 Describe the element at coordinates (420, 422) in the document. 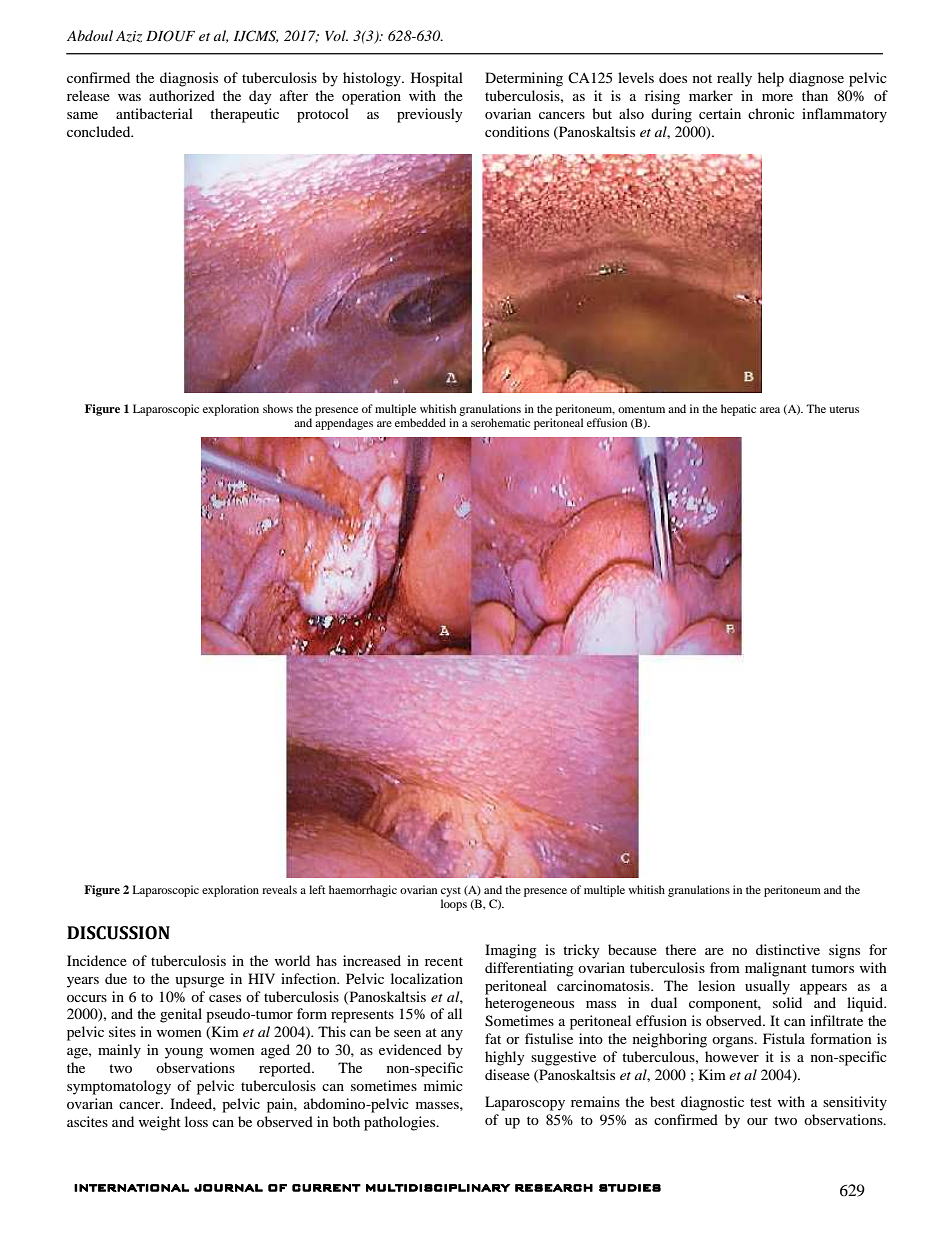

I see `embedded` at that location.
